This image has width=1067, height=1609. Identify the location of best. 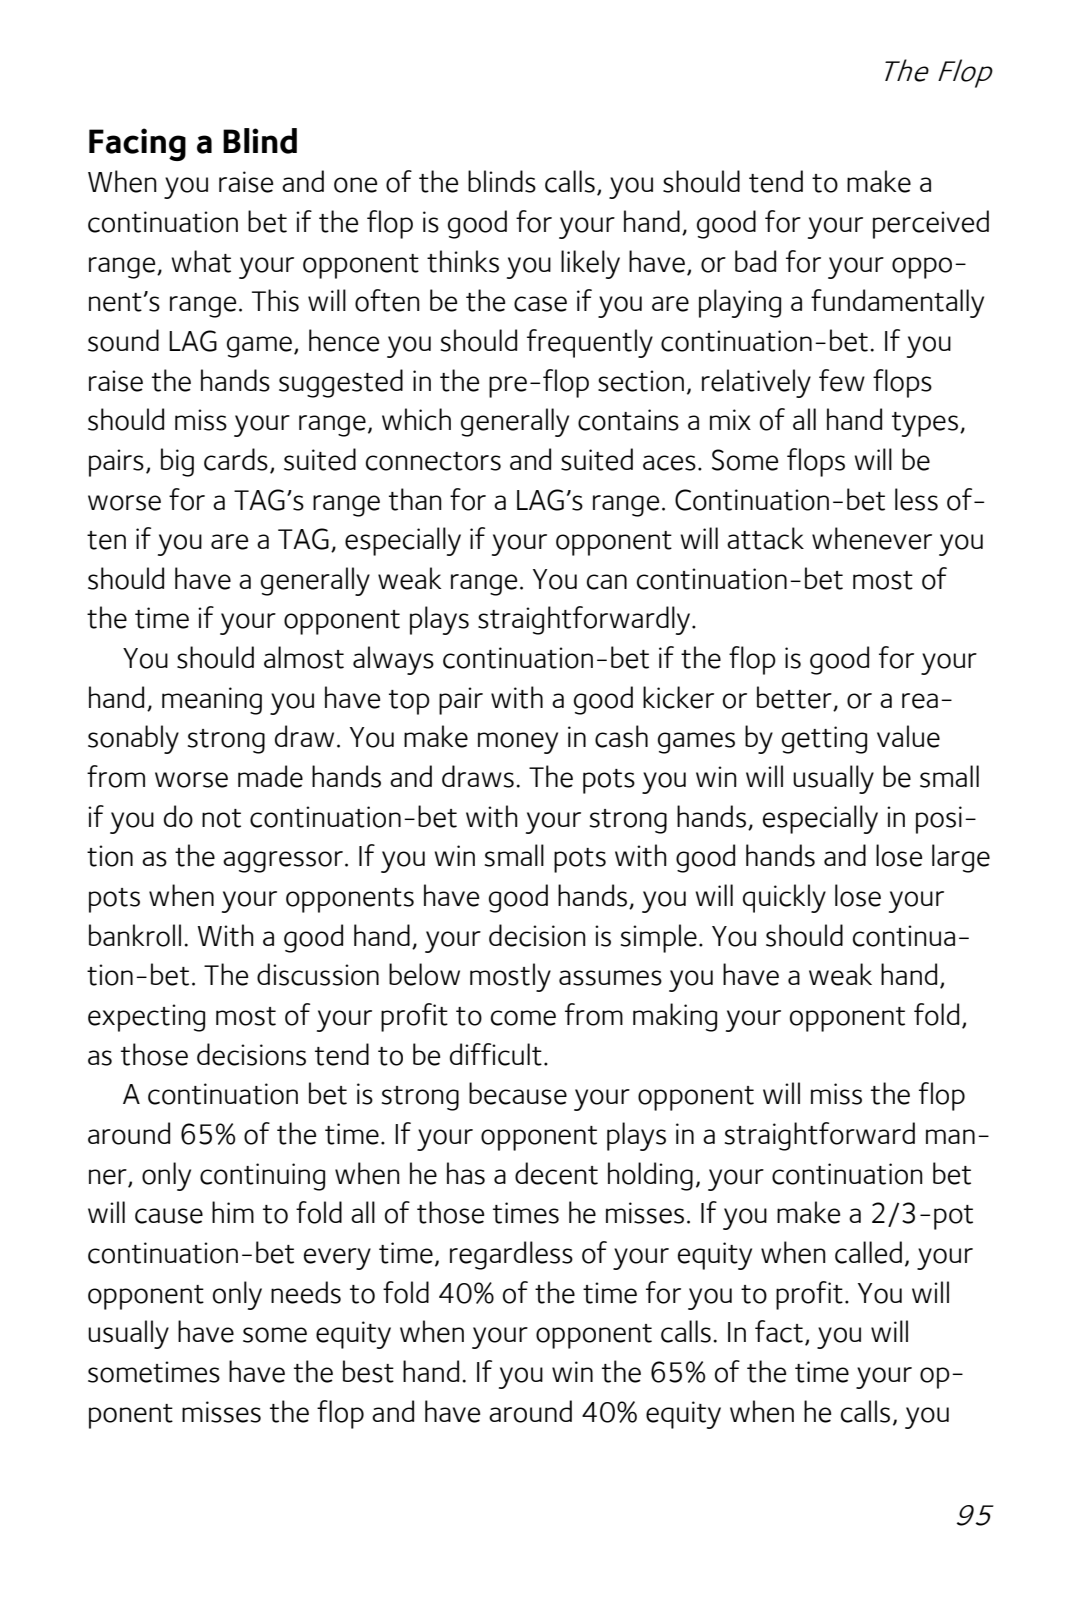
(368, 1371).
